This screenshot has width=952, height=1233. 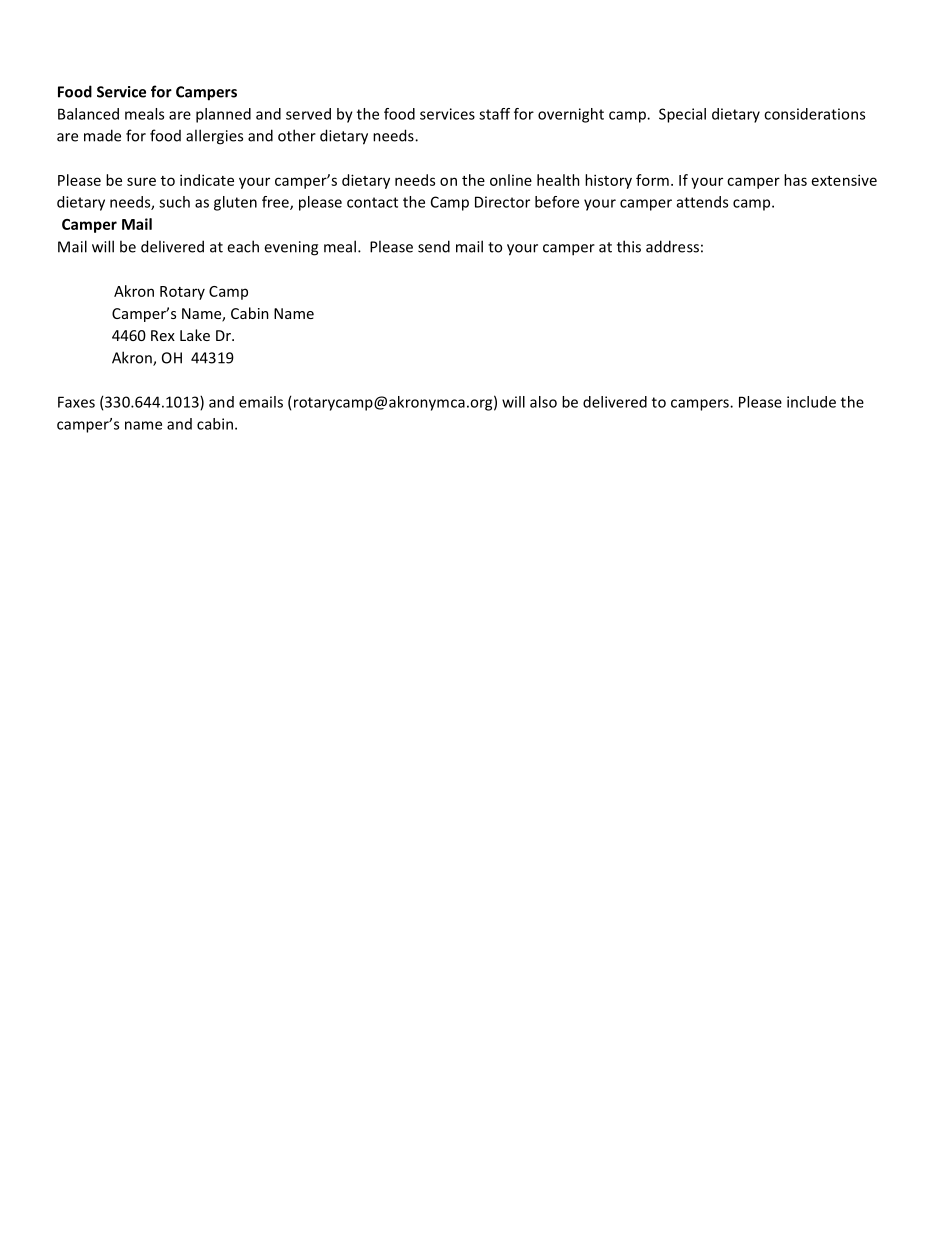 I want to click on send, so click(x=434, y=246).
